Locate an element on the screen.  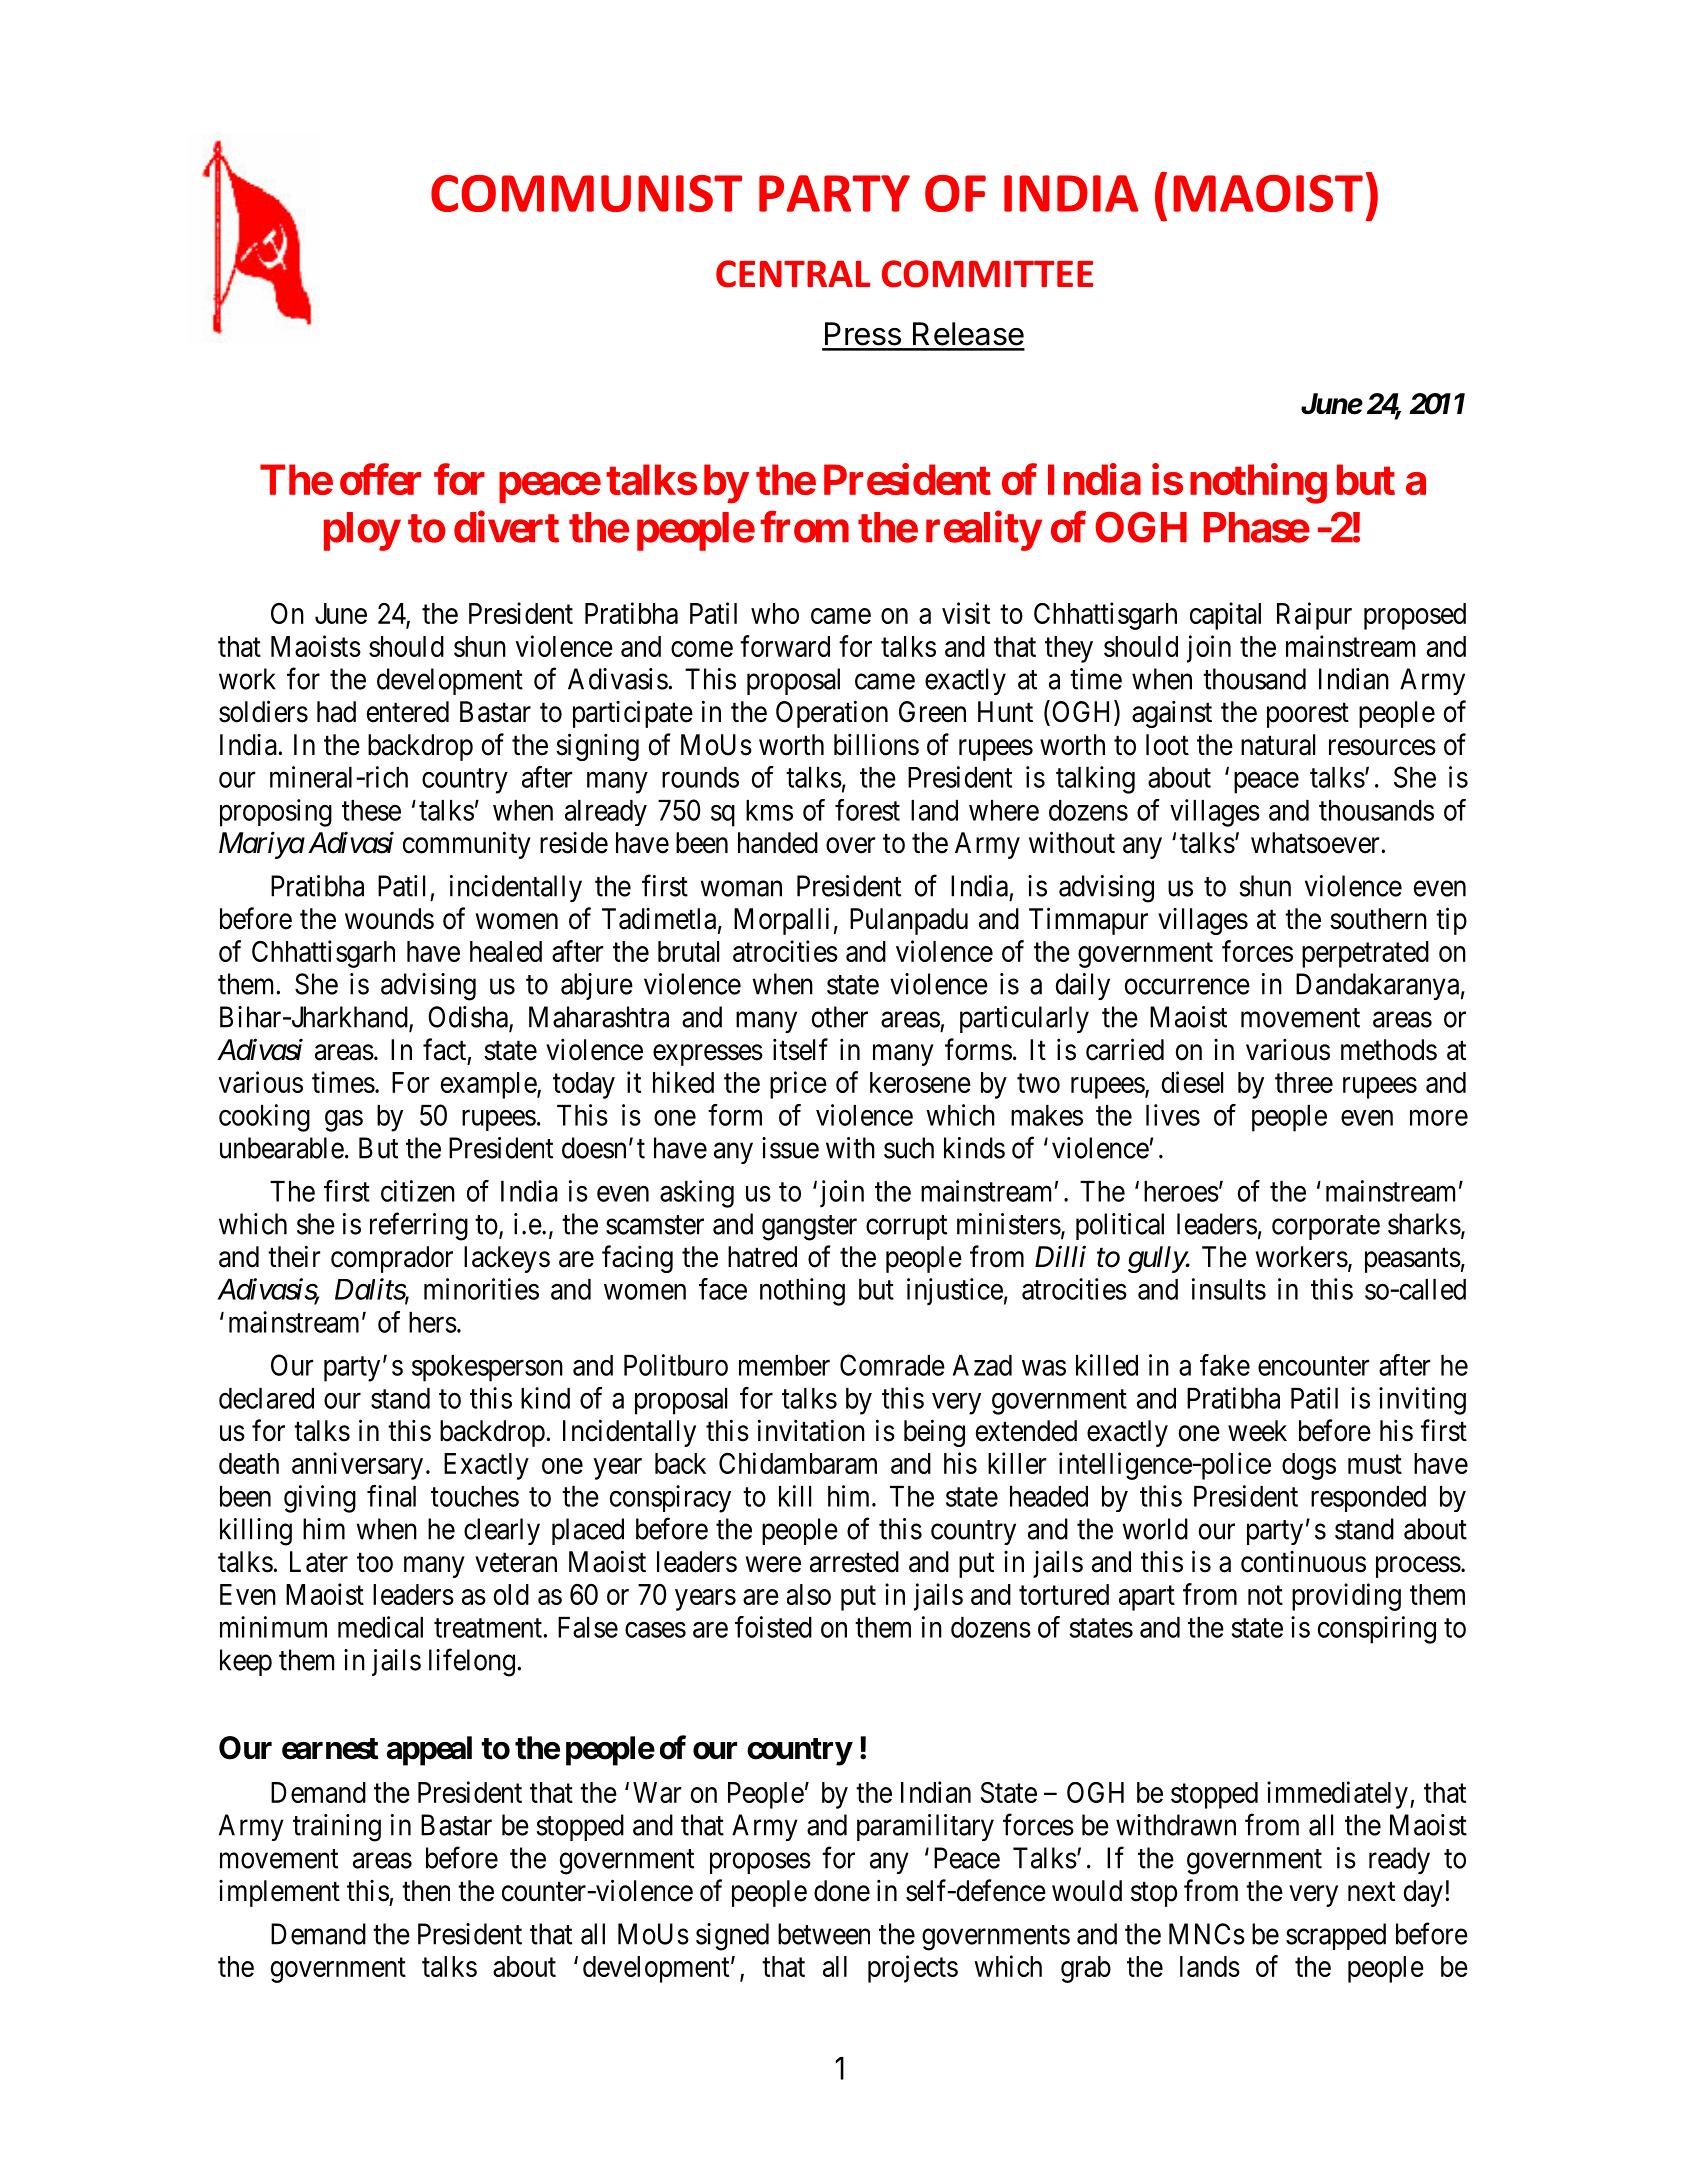
CENTRAL is located at coordinates (793, 274).
